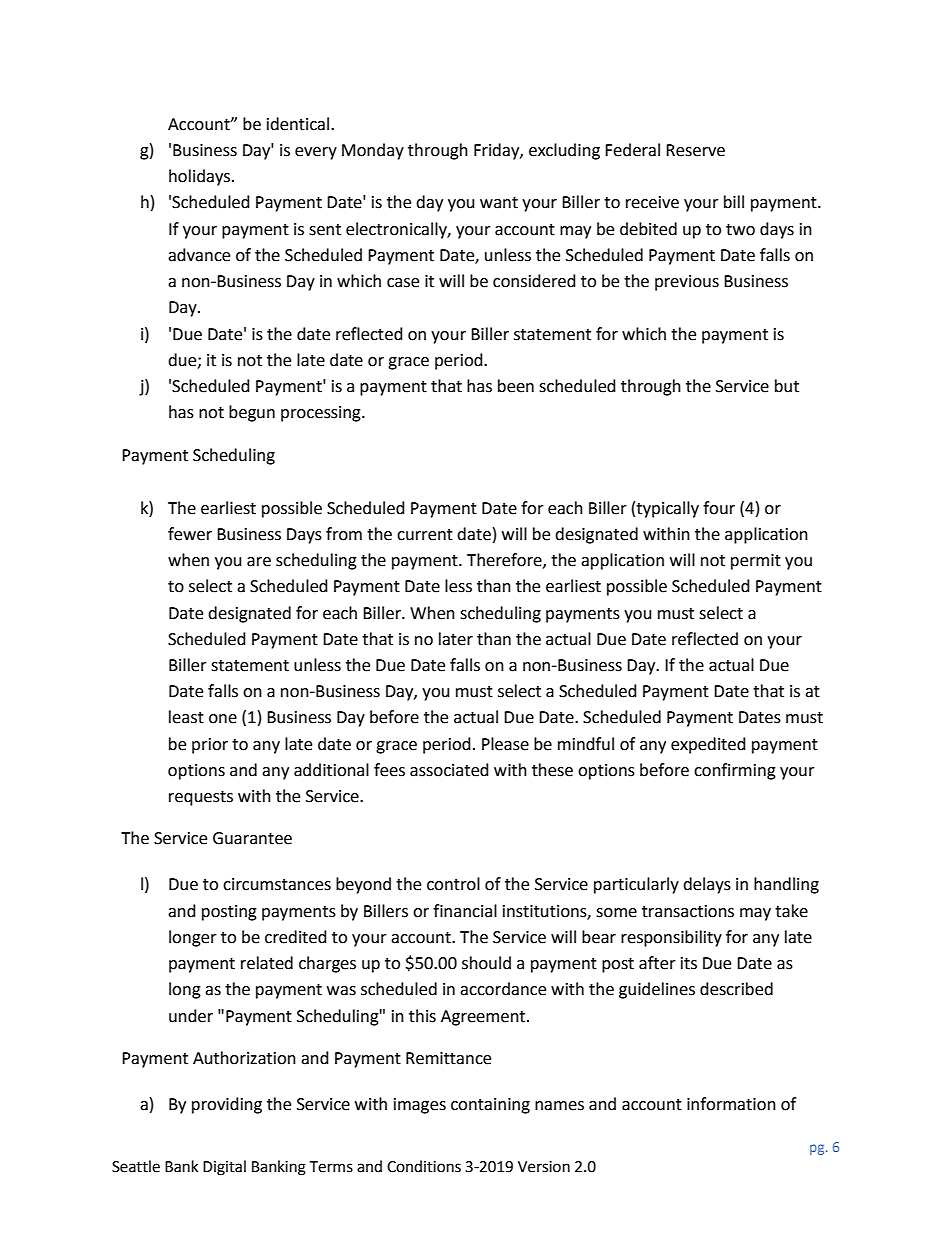  Describe the element at coordinates (190, 534) in the screenshot. I see `fewer` at that location.
